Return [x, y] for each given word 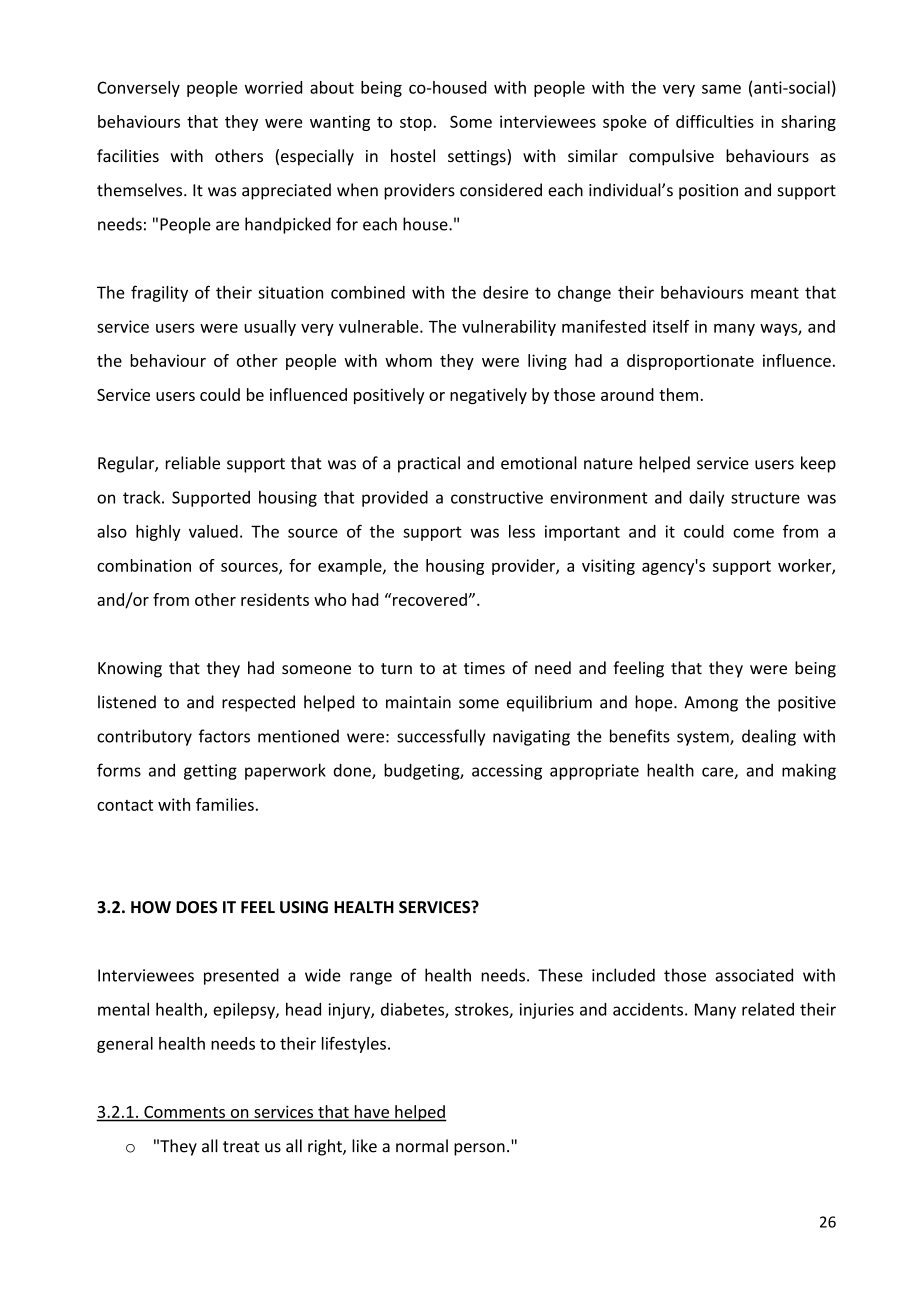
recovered [430, 599]
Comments [184, 1112]
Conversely [138, 89]
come [753, 533]
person [479, 1149]
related [768, 1009]
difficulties [715, 121]
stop [416, 124]
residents [275, 599]
